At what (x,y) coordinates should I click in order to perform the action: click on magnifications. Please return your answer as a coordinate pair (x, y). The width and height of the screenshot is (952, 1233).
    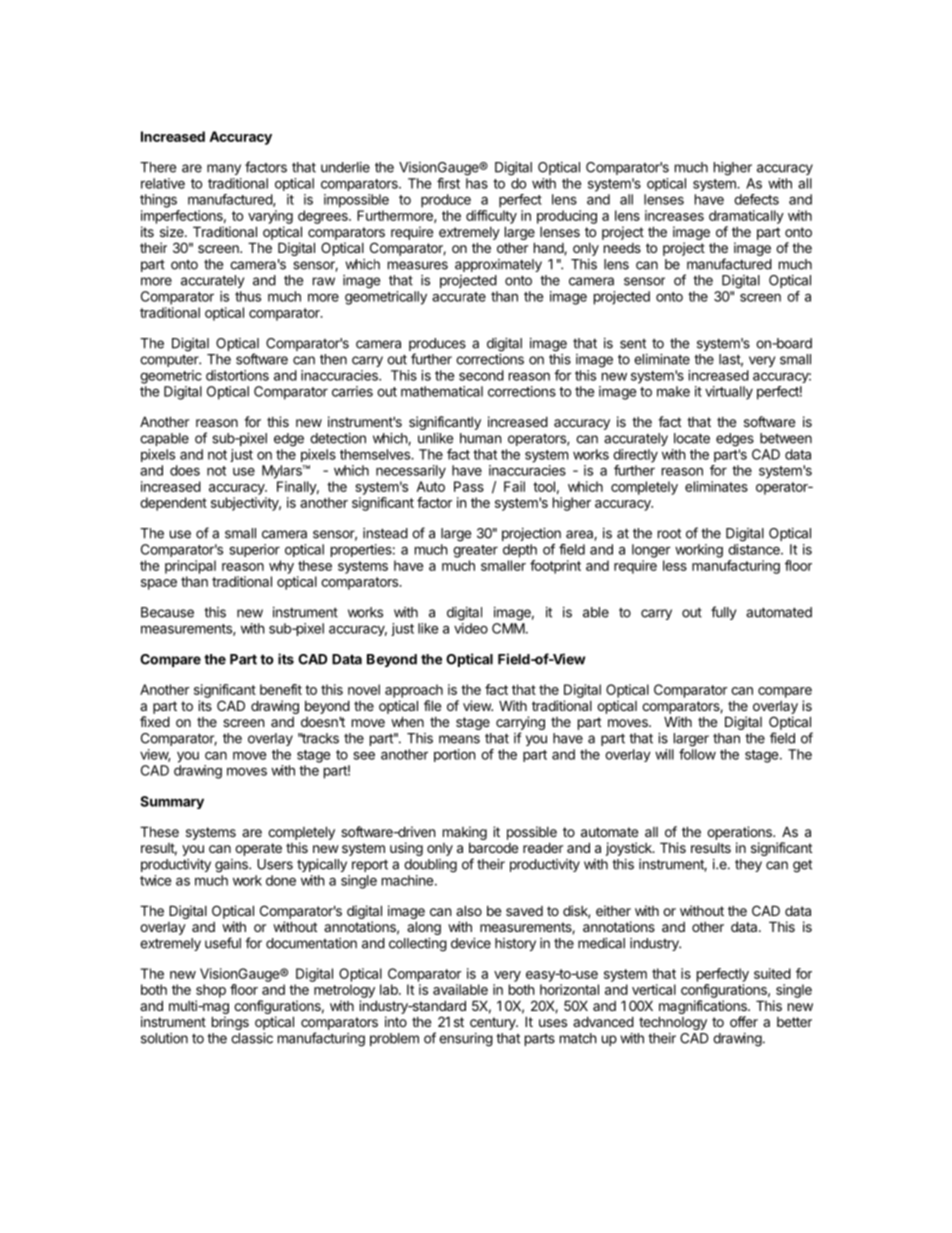
    Looking at the image, I should click on (704, 1008).
